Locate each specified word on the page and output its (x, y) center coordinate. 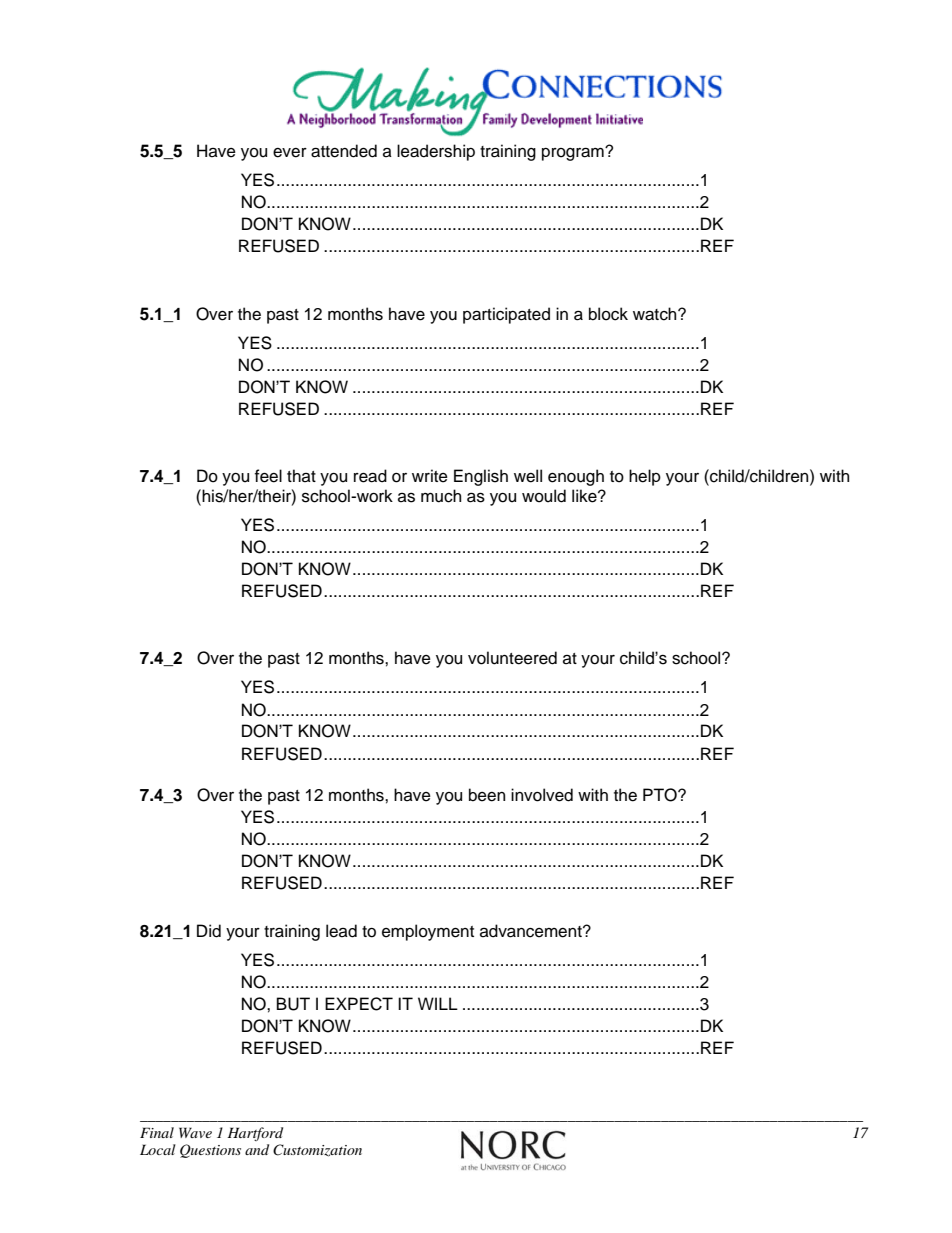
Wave (195, 1132)
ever (290, 153)
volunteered (512, 658)
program (574, 154)
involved (542, 795)
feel (268, 476)
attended (344, 151)
